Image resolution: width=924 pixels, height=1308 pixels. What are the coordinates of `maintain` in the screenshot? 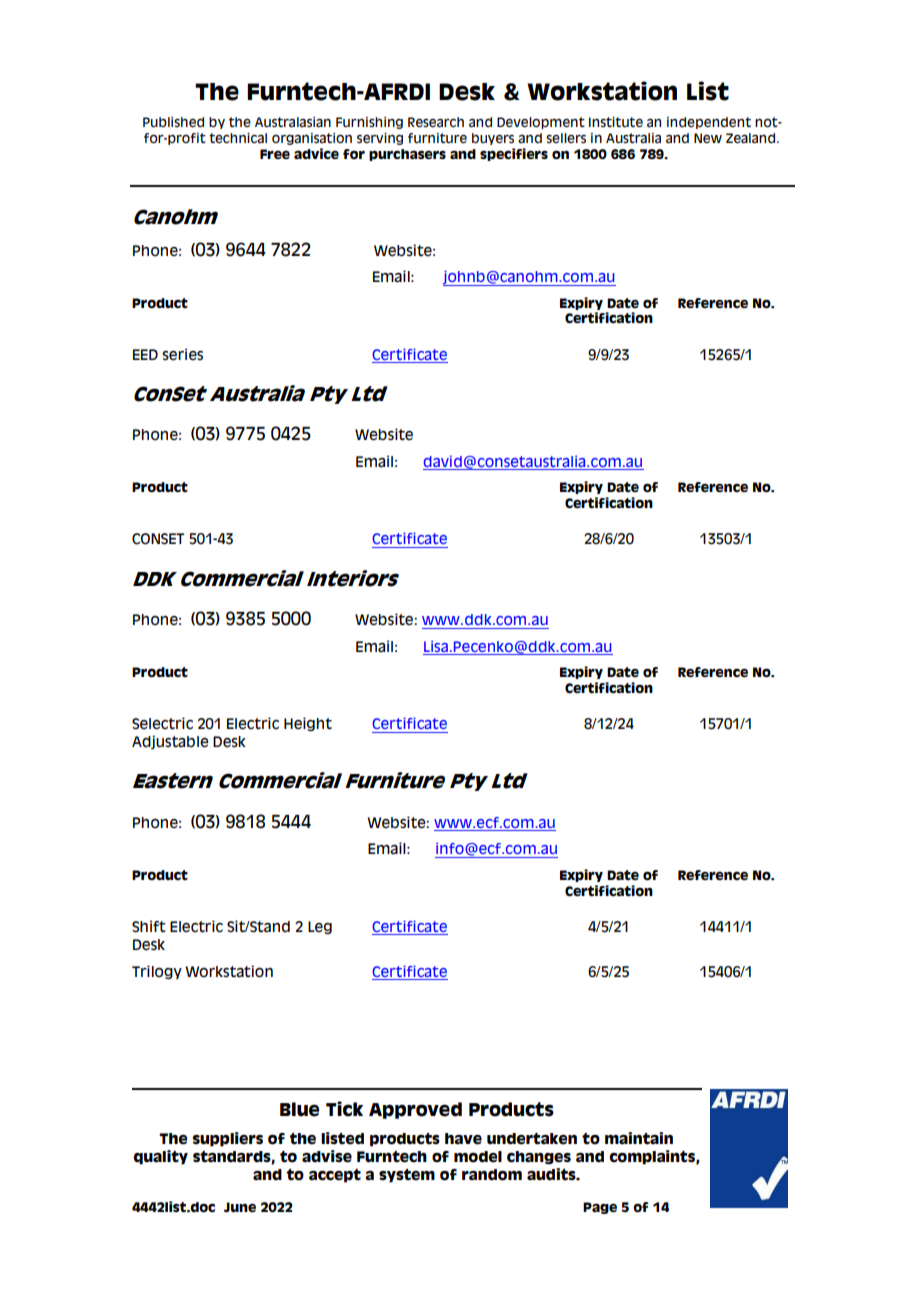 It's located at (639, 1138).
